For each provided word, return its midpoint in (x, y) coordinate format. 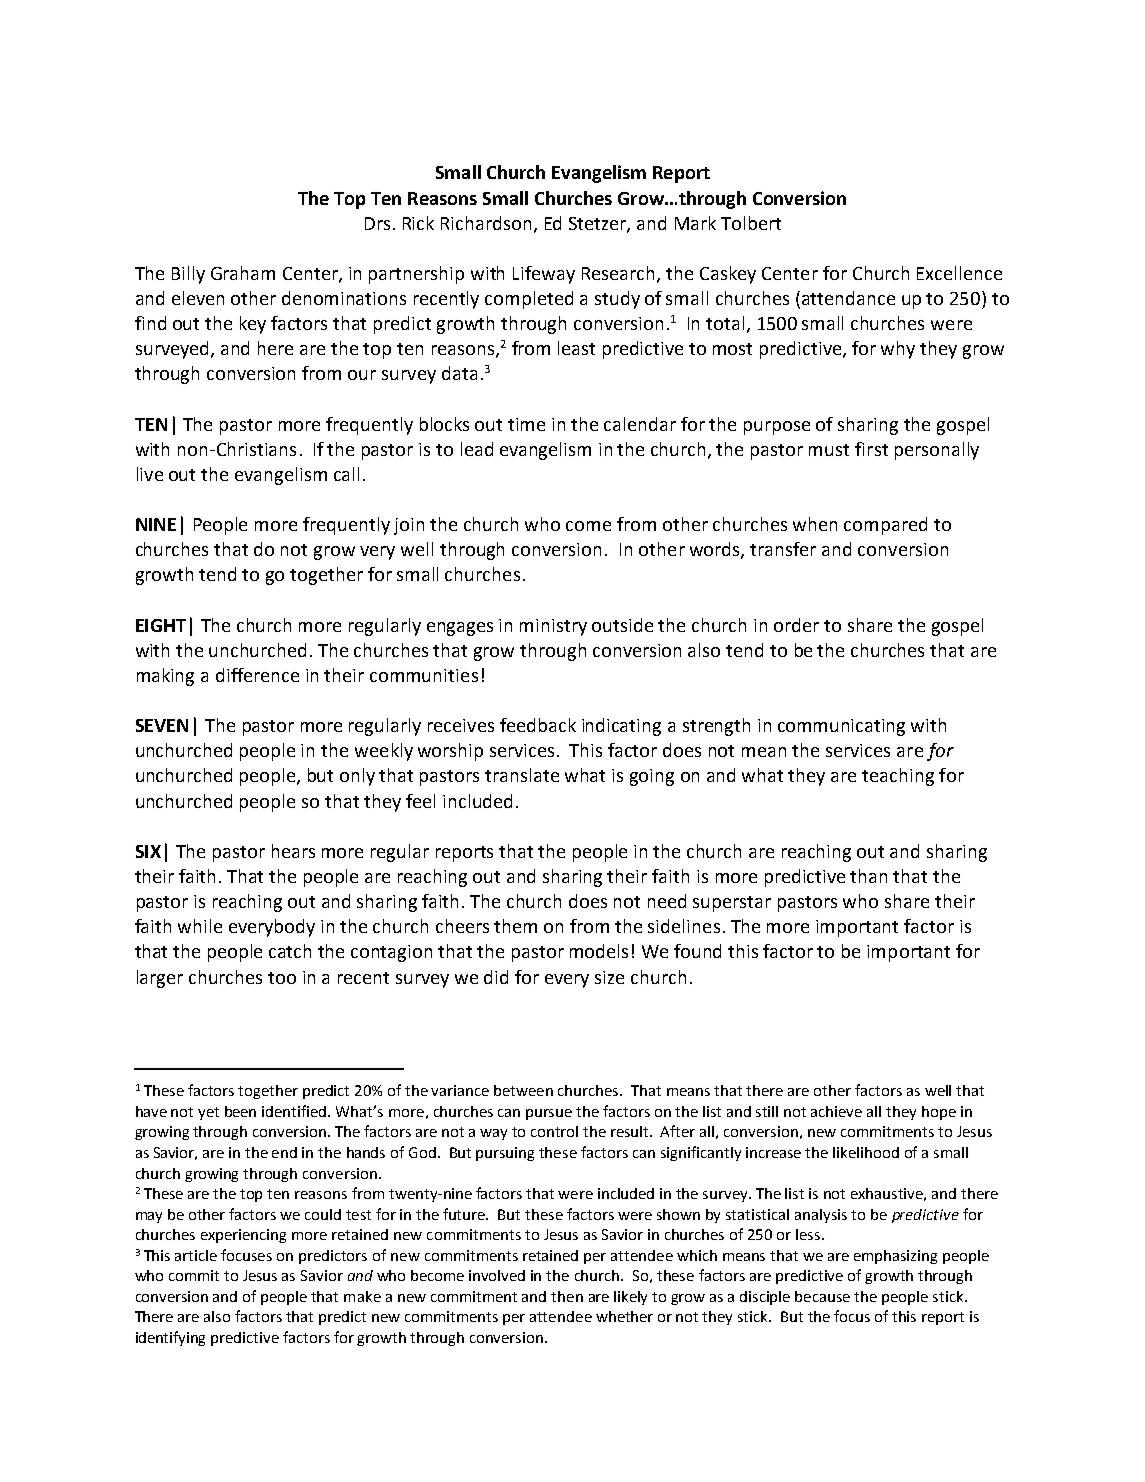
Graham (243, 273)
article (196, 1255)
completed (529, 300)
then (567, 1296)
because (822, 1296)
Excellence (959, 273)
